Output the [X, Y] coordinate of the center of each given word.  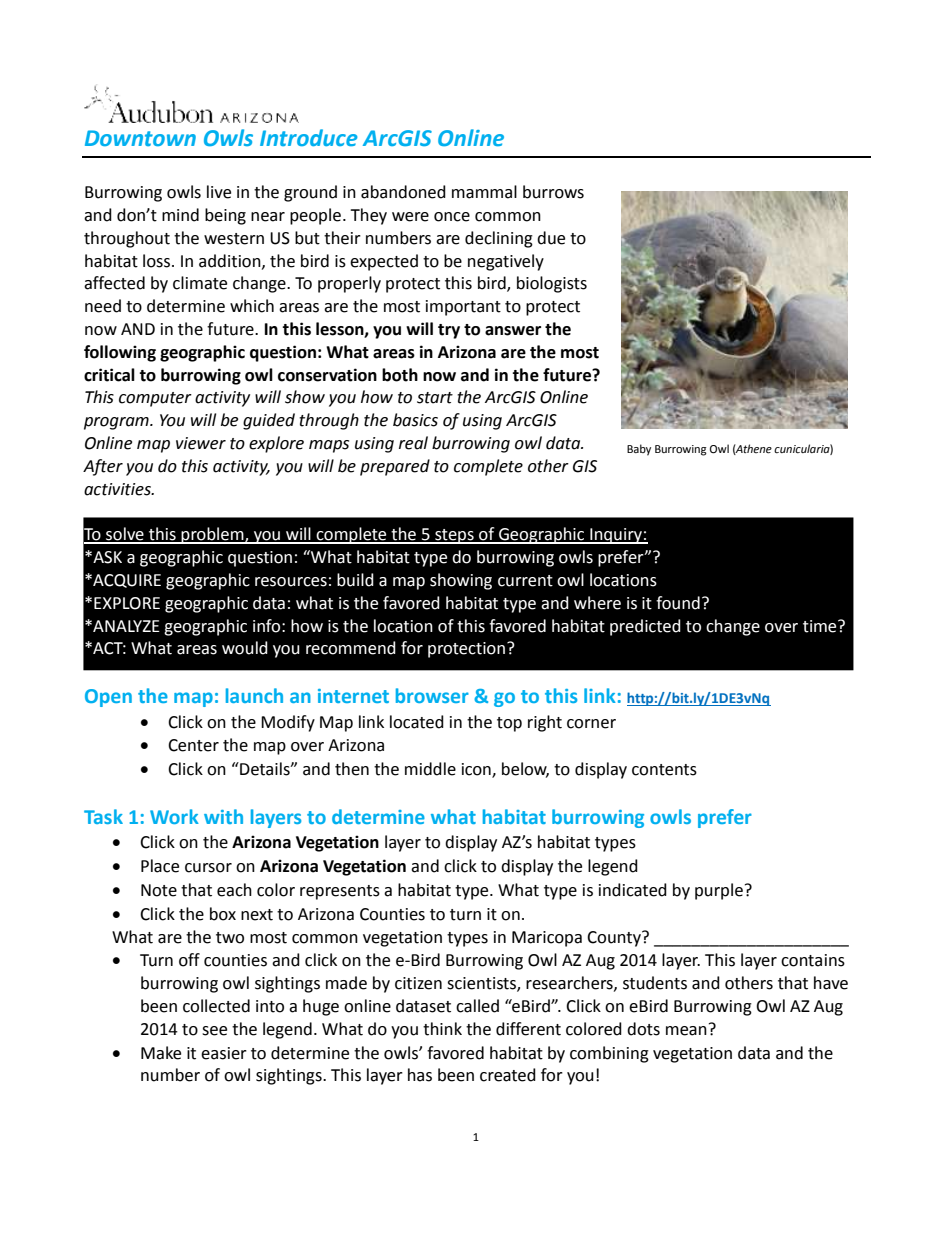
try [449, 331]
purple [719, 891]
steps [454, 536]
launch [254, 695]
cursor [208, 868]
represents [340, 892]
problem [213, 535]
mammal [484, 192]
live [219, 192]
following [120, 353]
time [821, 626]
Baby [639, 450]
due [551, 238]
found [678, 603]
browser [432, 695]
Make [161, 1053]
